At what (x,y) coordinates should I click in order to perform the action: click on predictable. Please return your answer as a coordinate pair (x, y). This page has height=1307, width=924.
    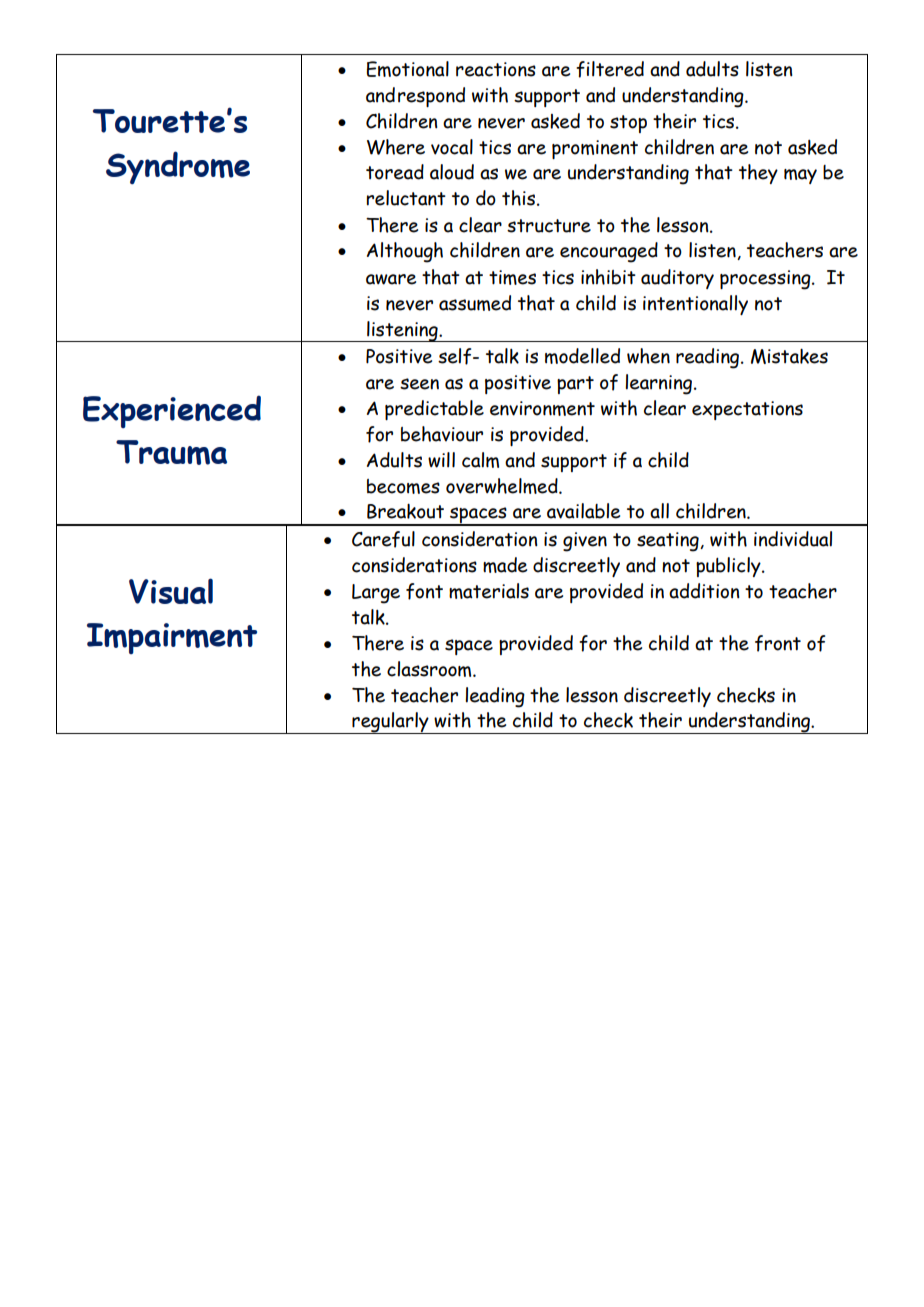
    Looking at the image, I should click on (434, 410).
